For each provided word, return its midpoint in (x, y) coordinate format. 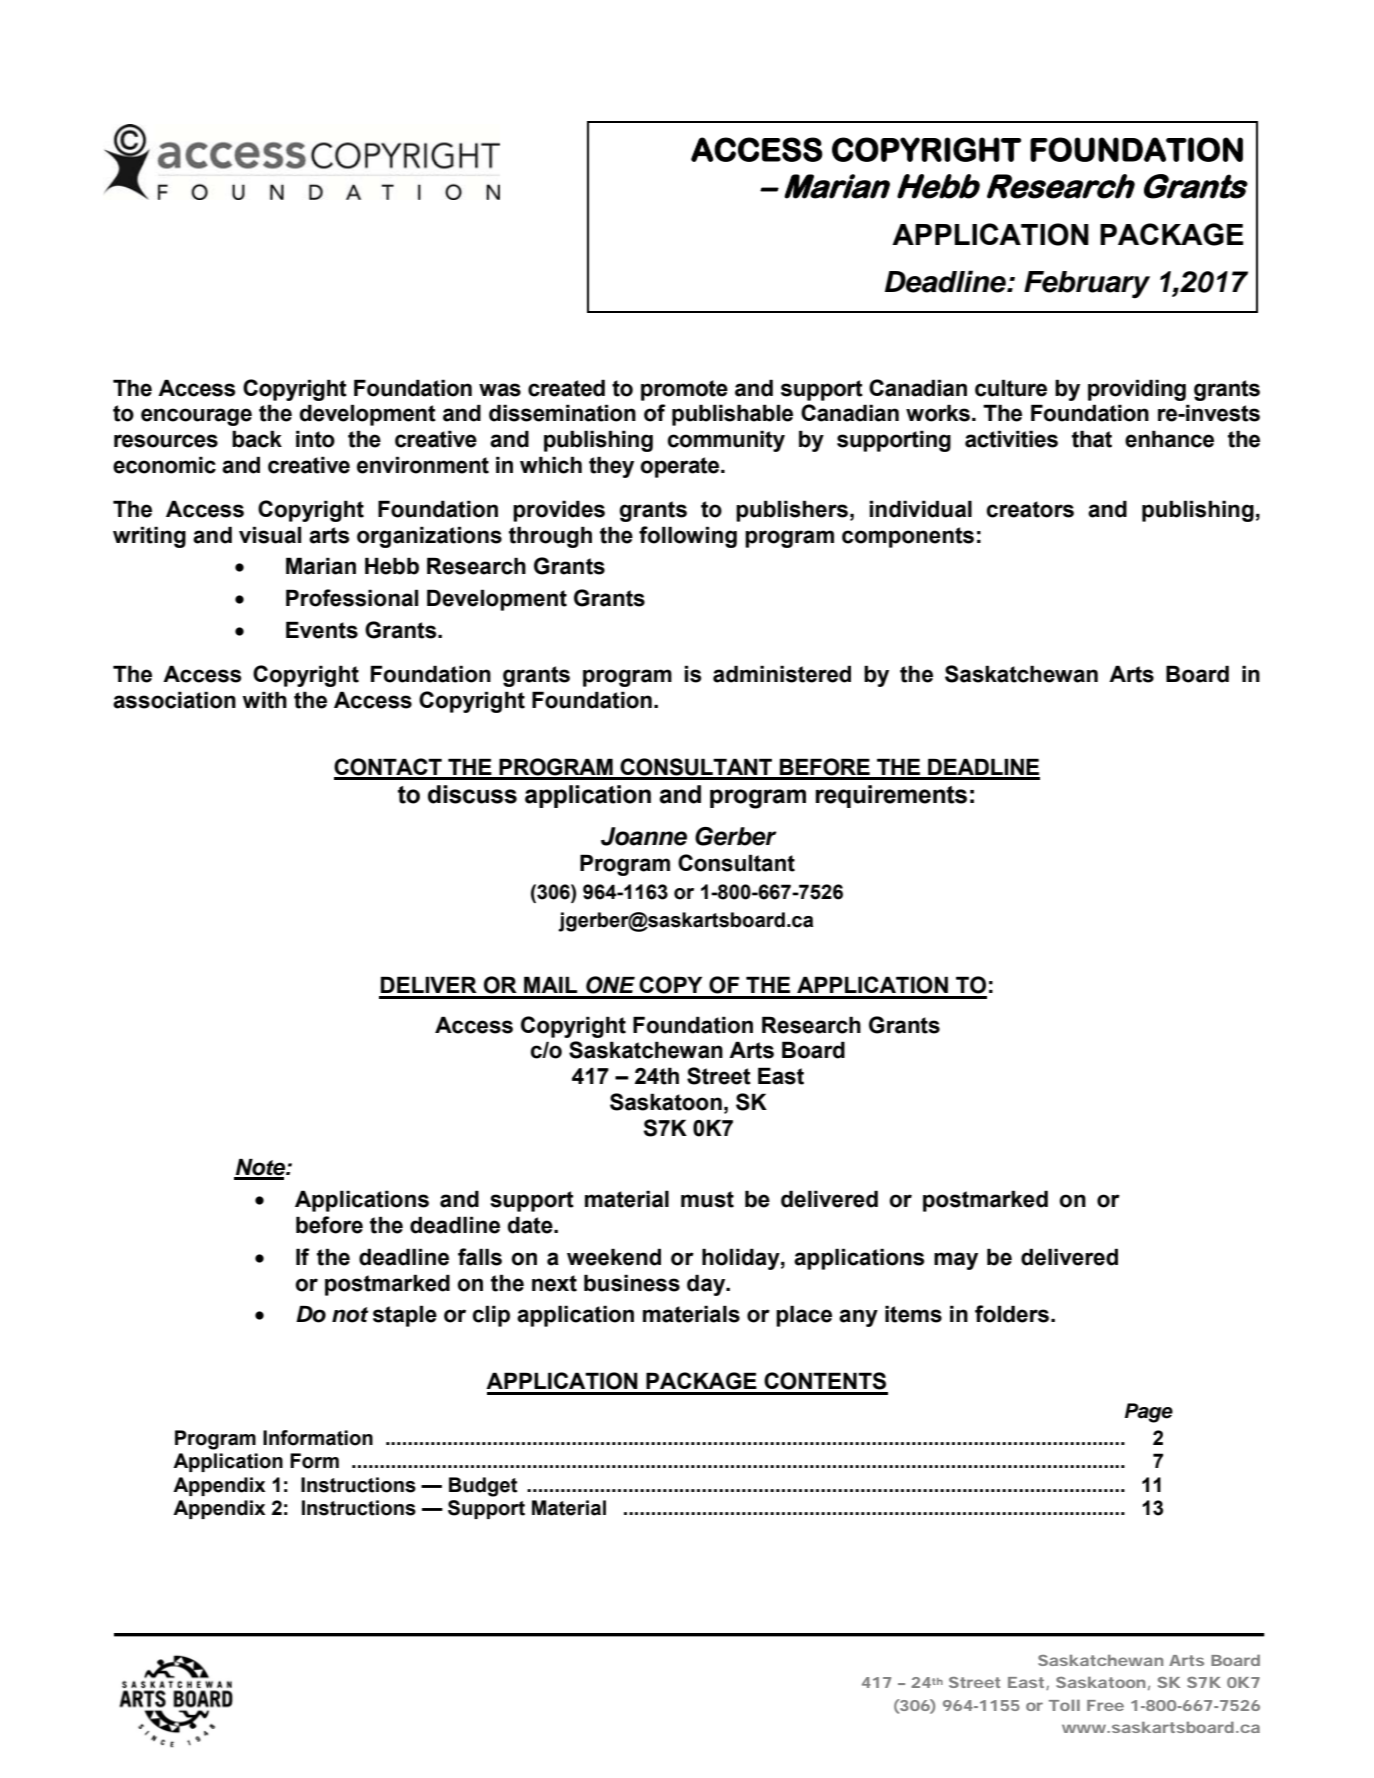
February (1087, 285)
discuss (472, 794)
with (264, 700)
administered (782, 674)
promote (684, 390)
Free (1105, 1705)
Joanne (644, 836)
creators (1030, 509)
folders (1012, 1314)
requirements (891, 796)
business (632, 1283)
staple (405, 1316)
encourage (196, 417)
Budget (483, 1487)
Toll (1064, 1705)
